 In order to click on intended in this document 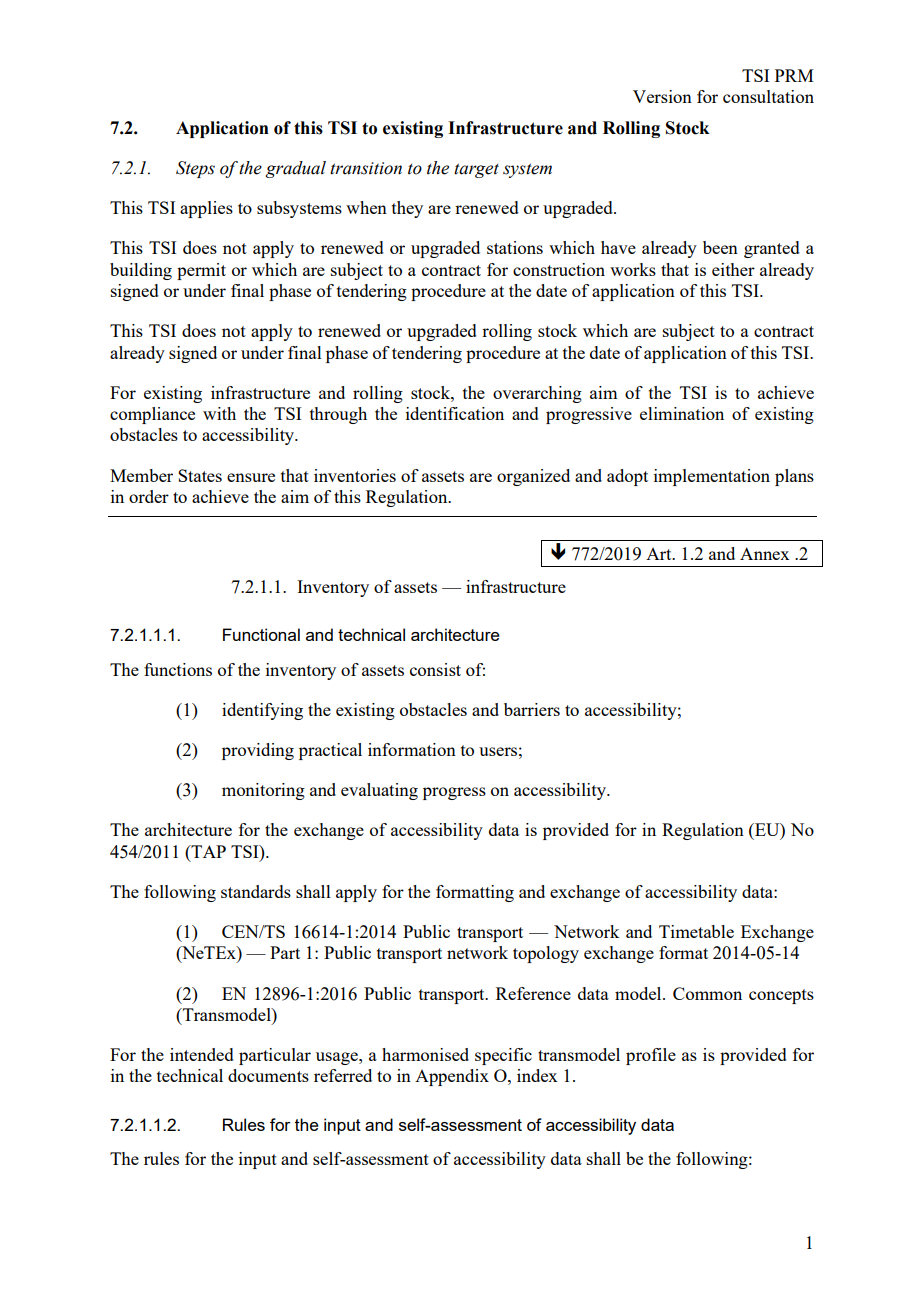, I will do `click(202, 1054)`.
